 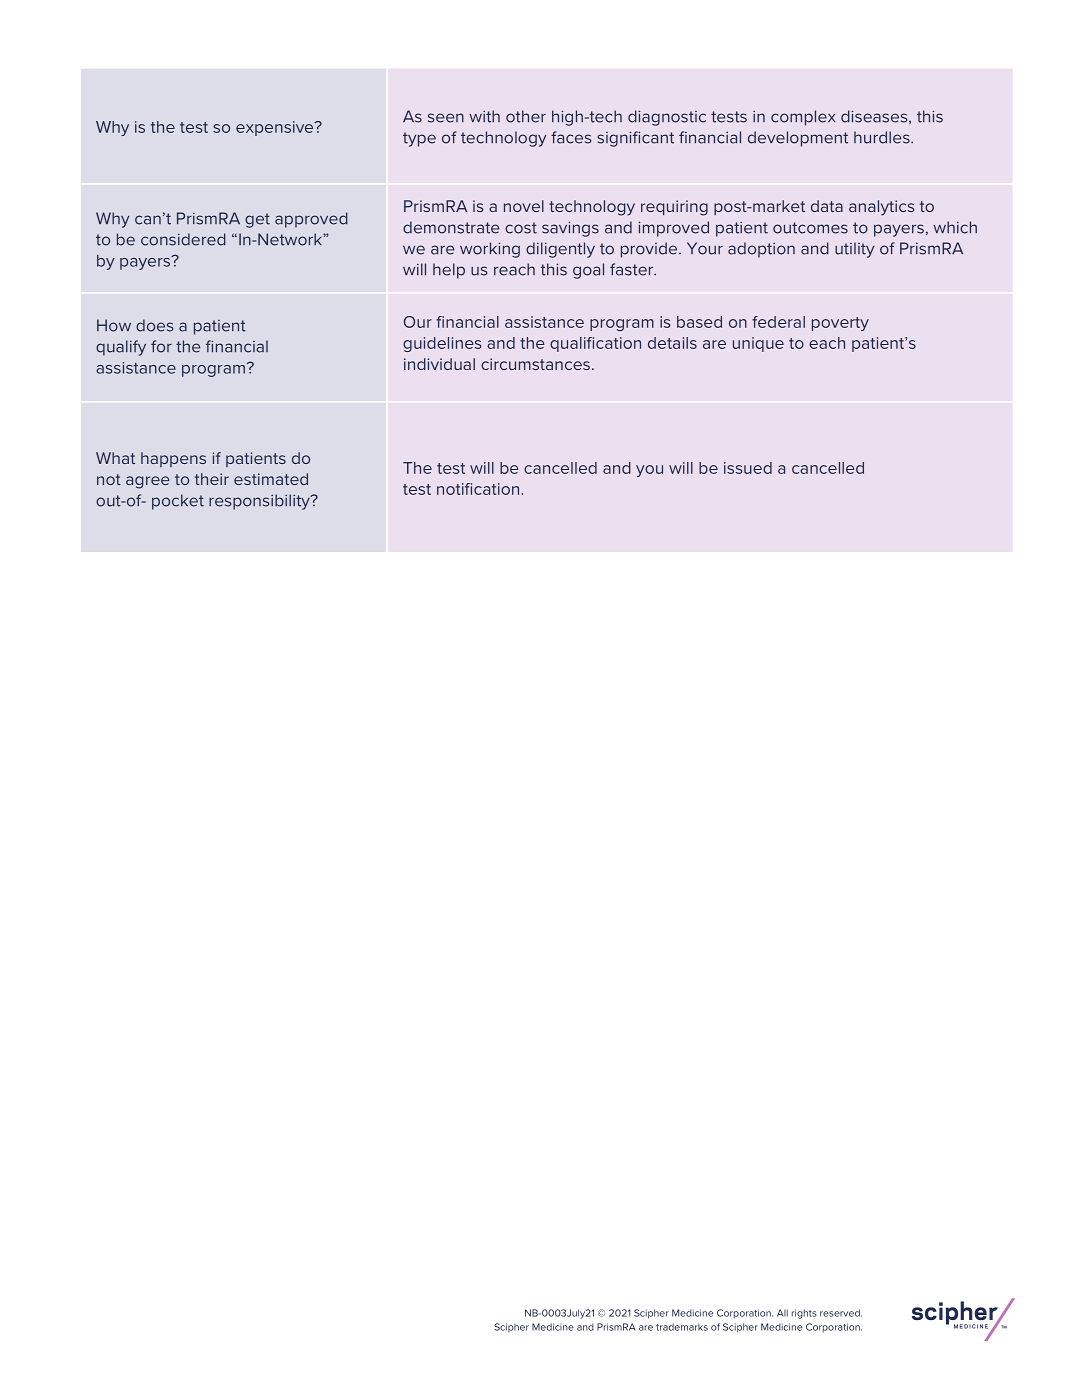 What do you see at coordinates (271, 479) in the page?
I see `estimated` at bounding box center [271, 479].
